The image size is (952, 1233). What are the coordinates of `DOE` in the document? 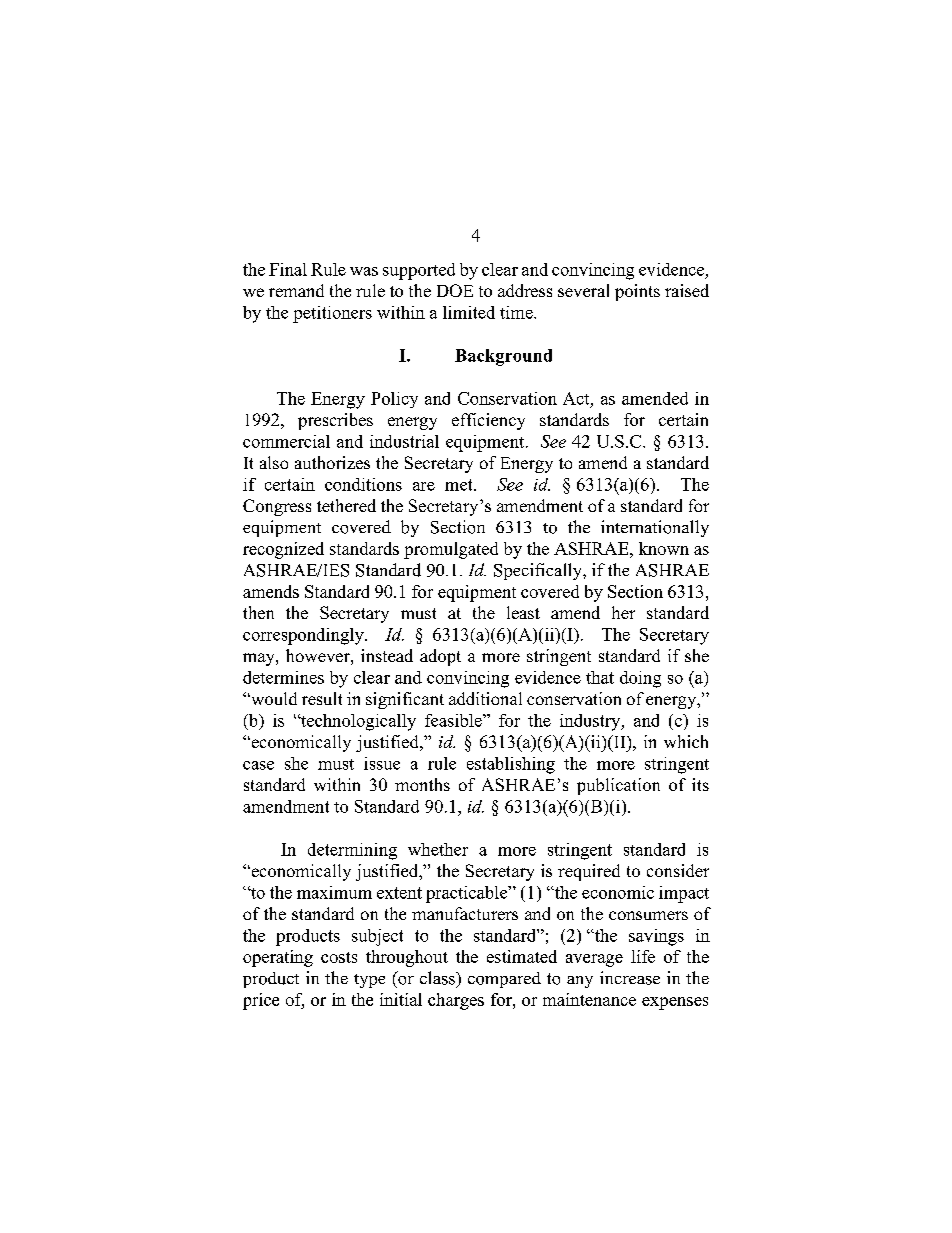 It's located at (455, 290).
